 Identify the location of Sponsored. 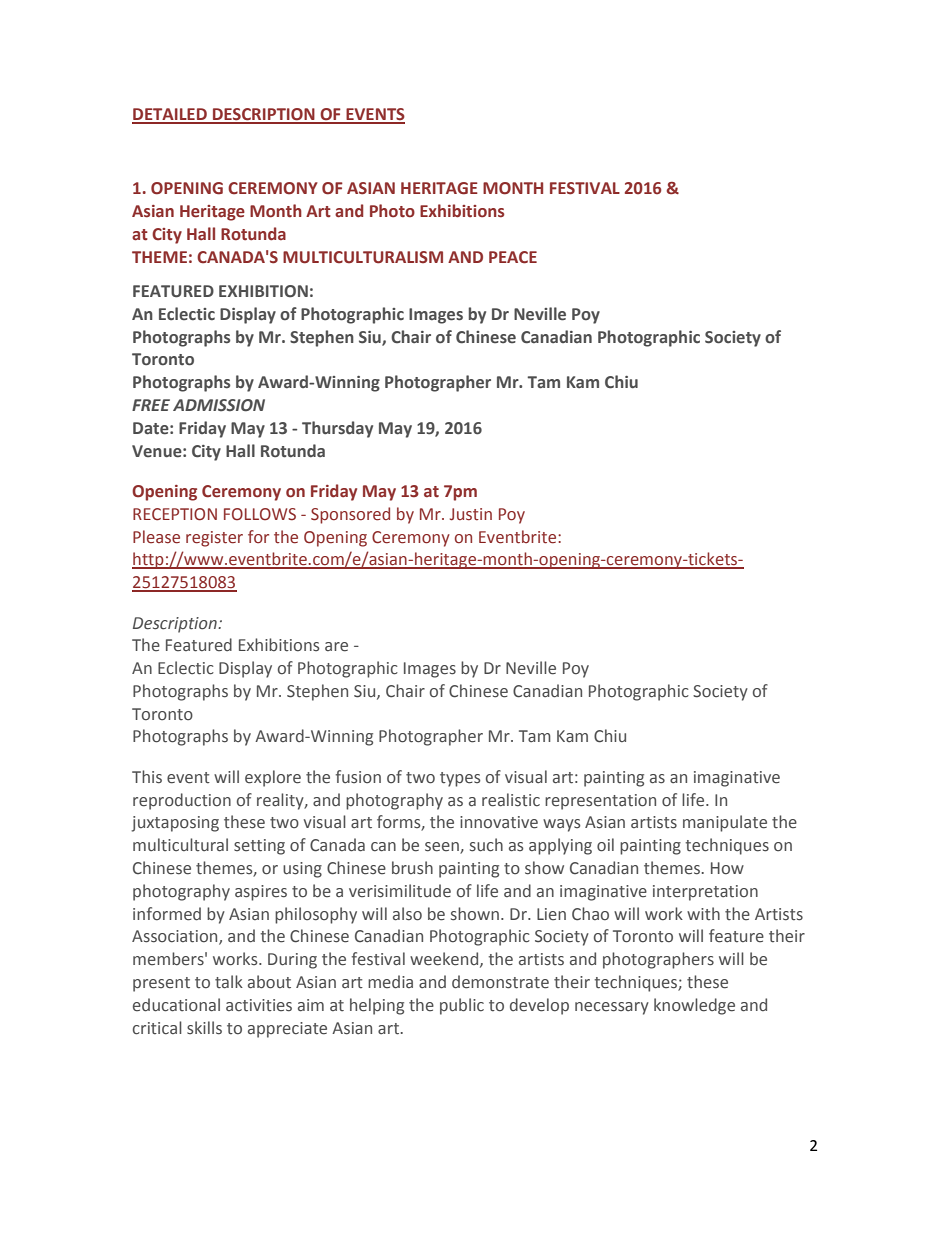
(350, 515).
